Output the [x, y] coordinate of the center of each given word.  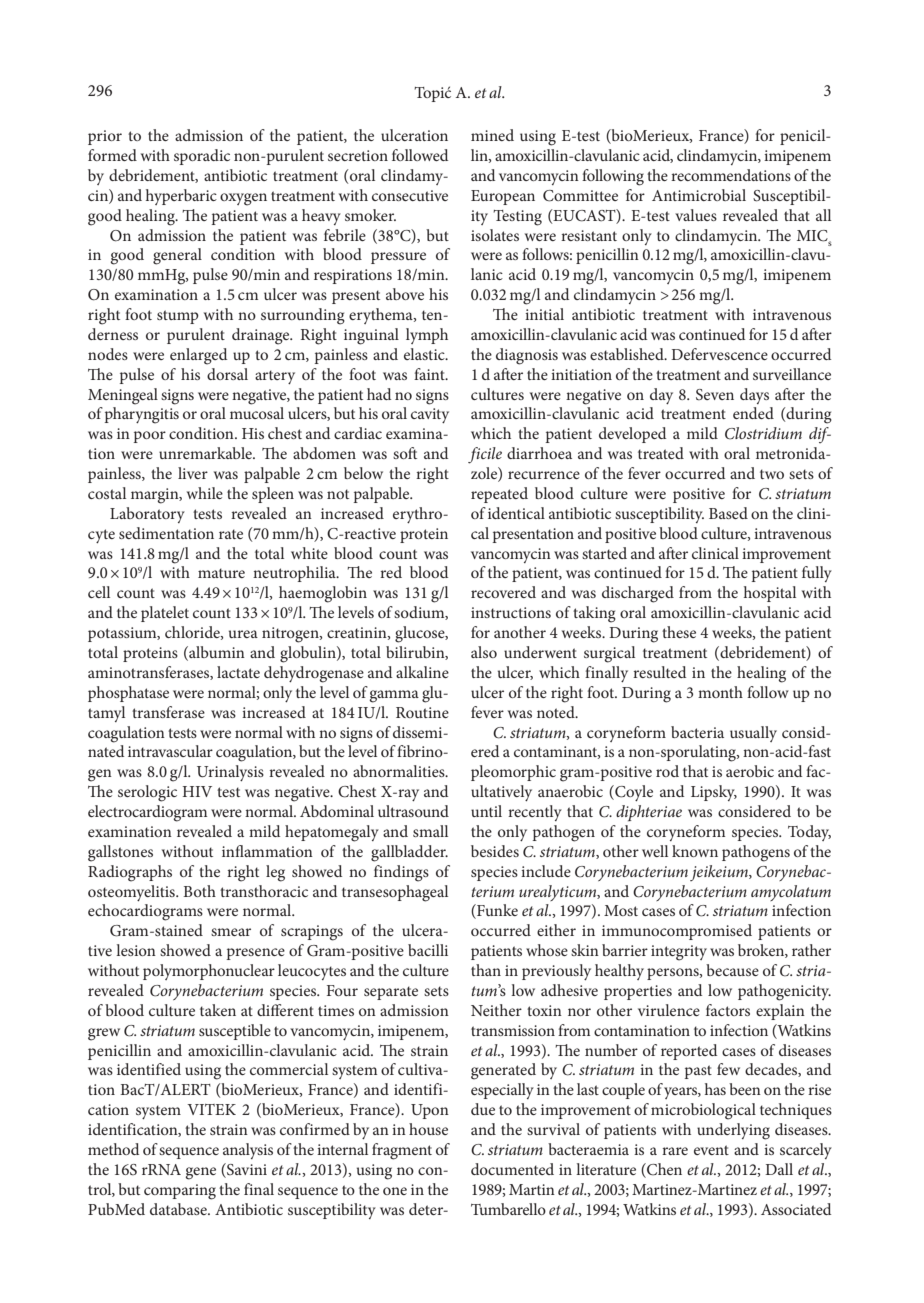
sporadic [202, 157]
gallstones [120, 853]
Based [728, 513]
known [695, 851]
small [430, 831]
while [205, 493]
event [711, 1150]
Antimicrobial [699, 195]
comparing [180, 1192]
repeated [499, 495]
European [503, 197]
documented [512, 1169]
